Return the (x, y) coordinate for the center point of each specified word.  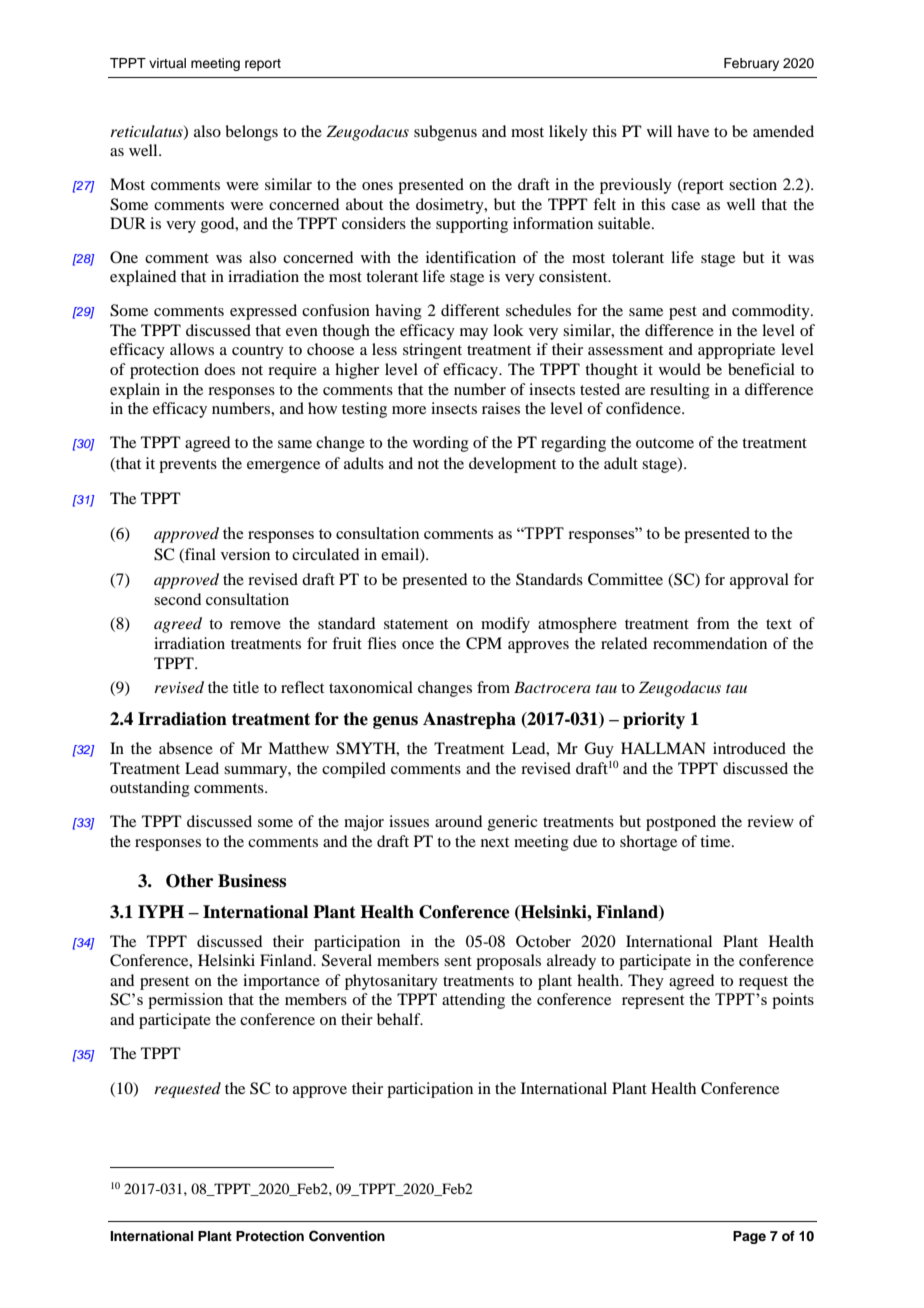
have (693, 131)
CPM (484, 643)
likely (568, 133)
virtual (167, 63)
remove (255, 625)
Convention (347, 1236)
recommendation (710, 643)
